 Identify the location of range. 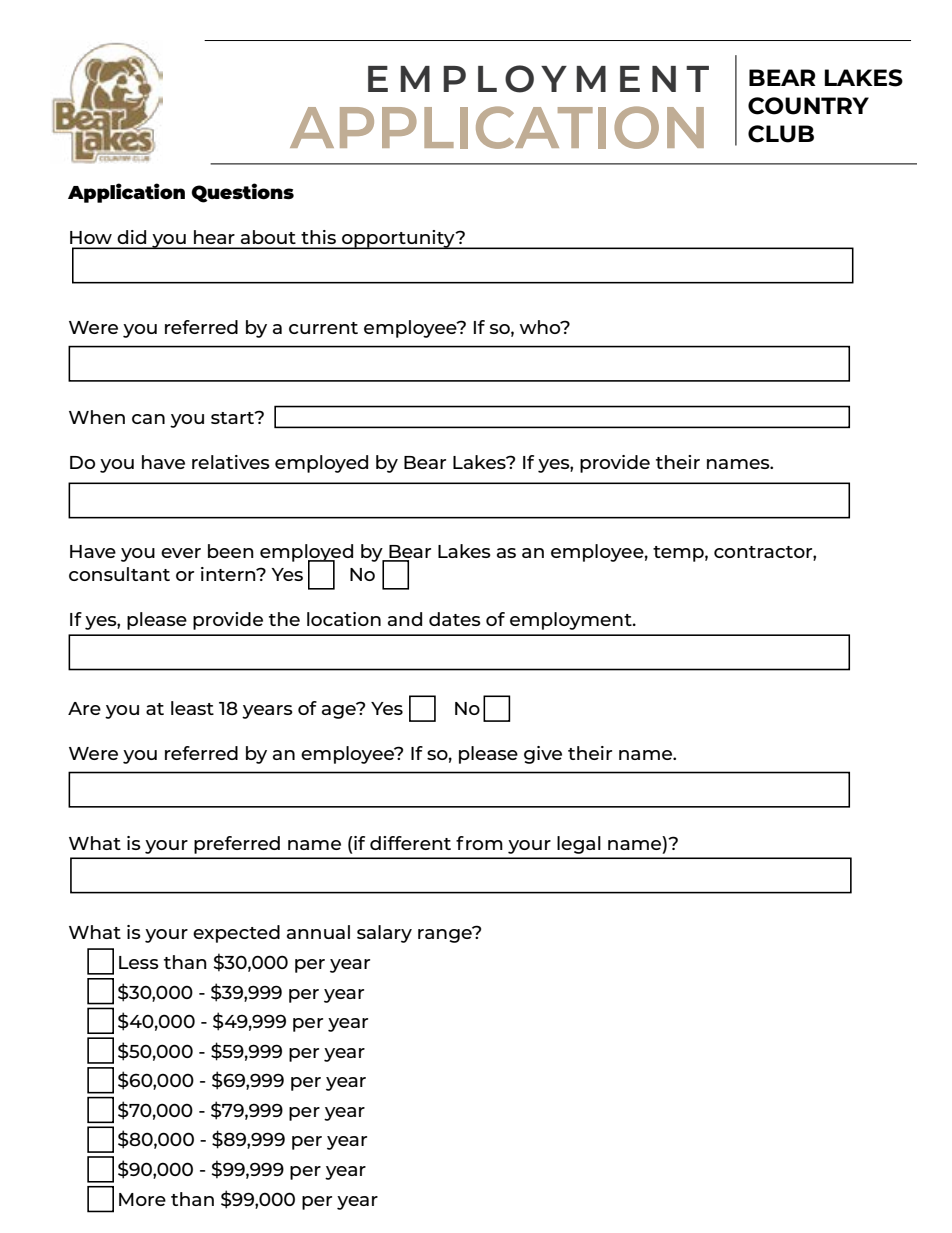
(446, 935).
